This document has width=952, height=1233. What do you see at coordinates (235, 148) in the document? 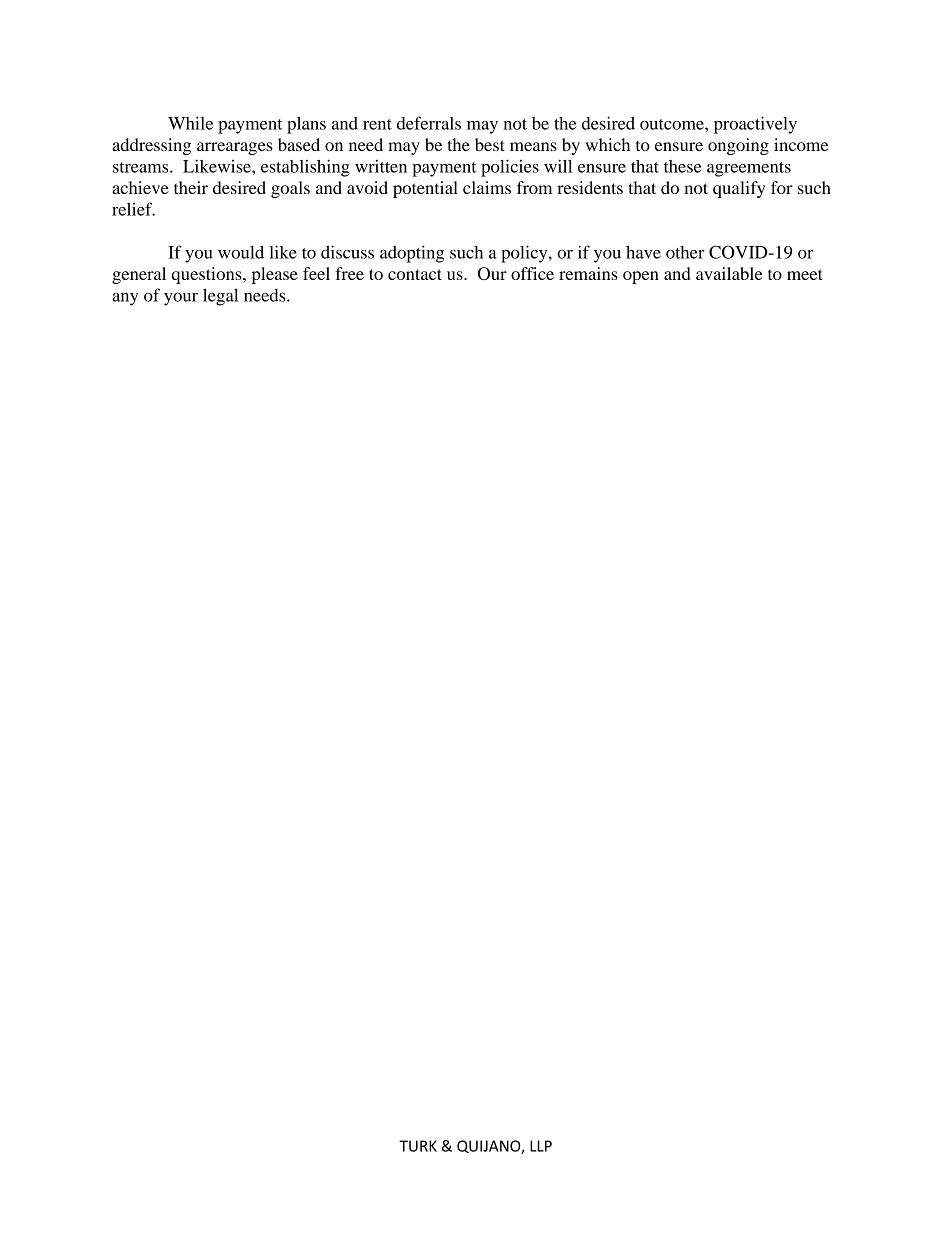
I see `arrearages` at bounding box center [235, 148].
